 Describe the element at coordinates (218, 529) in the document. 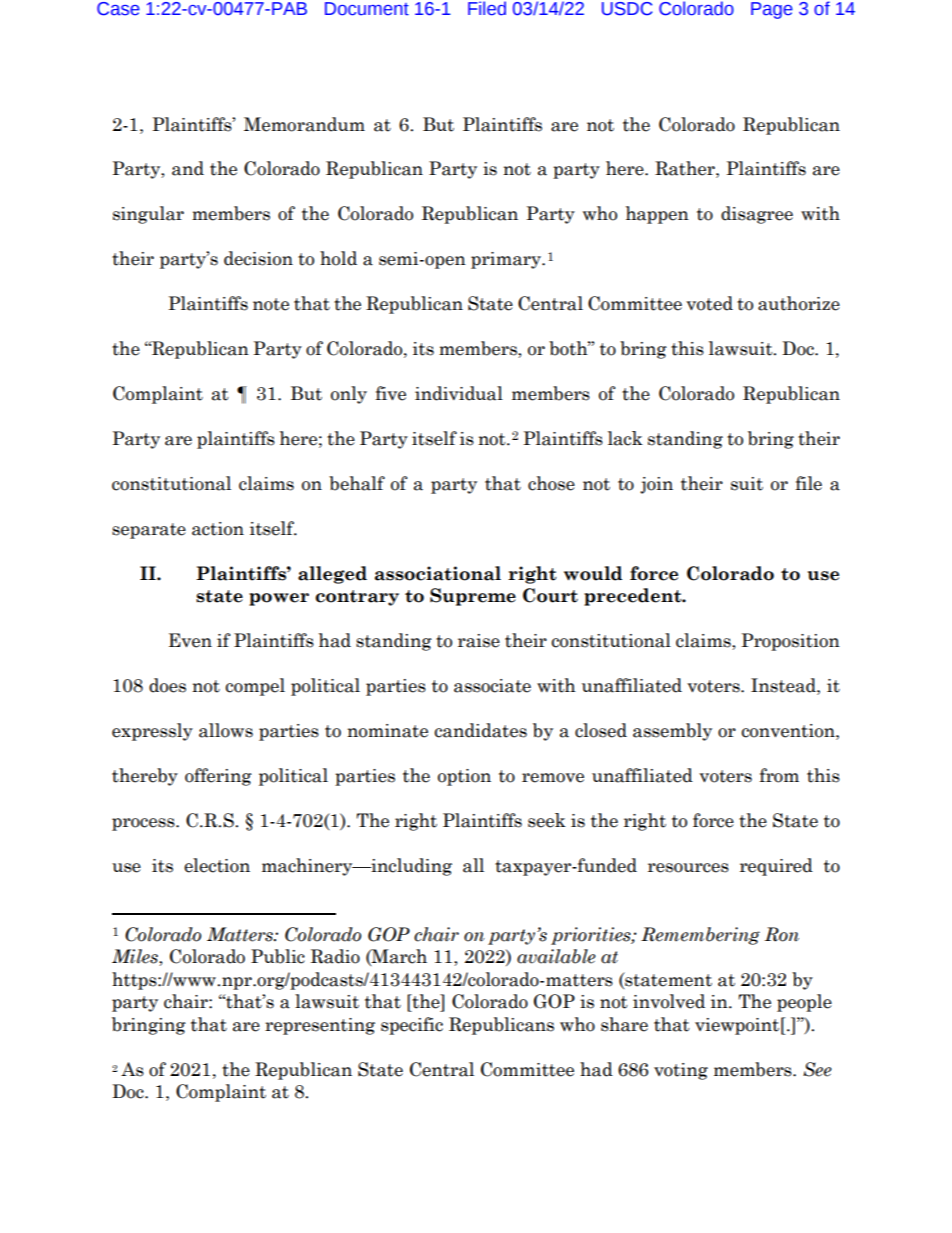

I see `action` at that location.
